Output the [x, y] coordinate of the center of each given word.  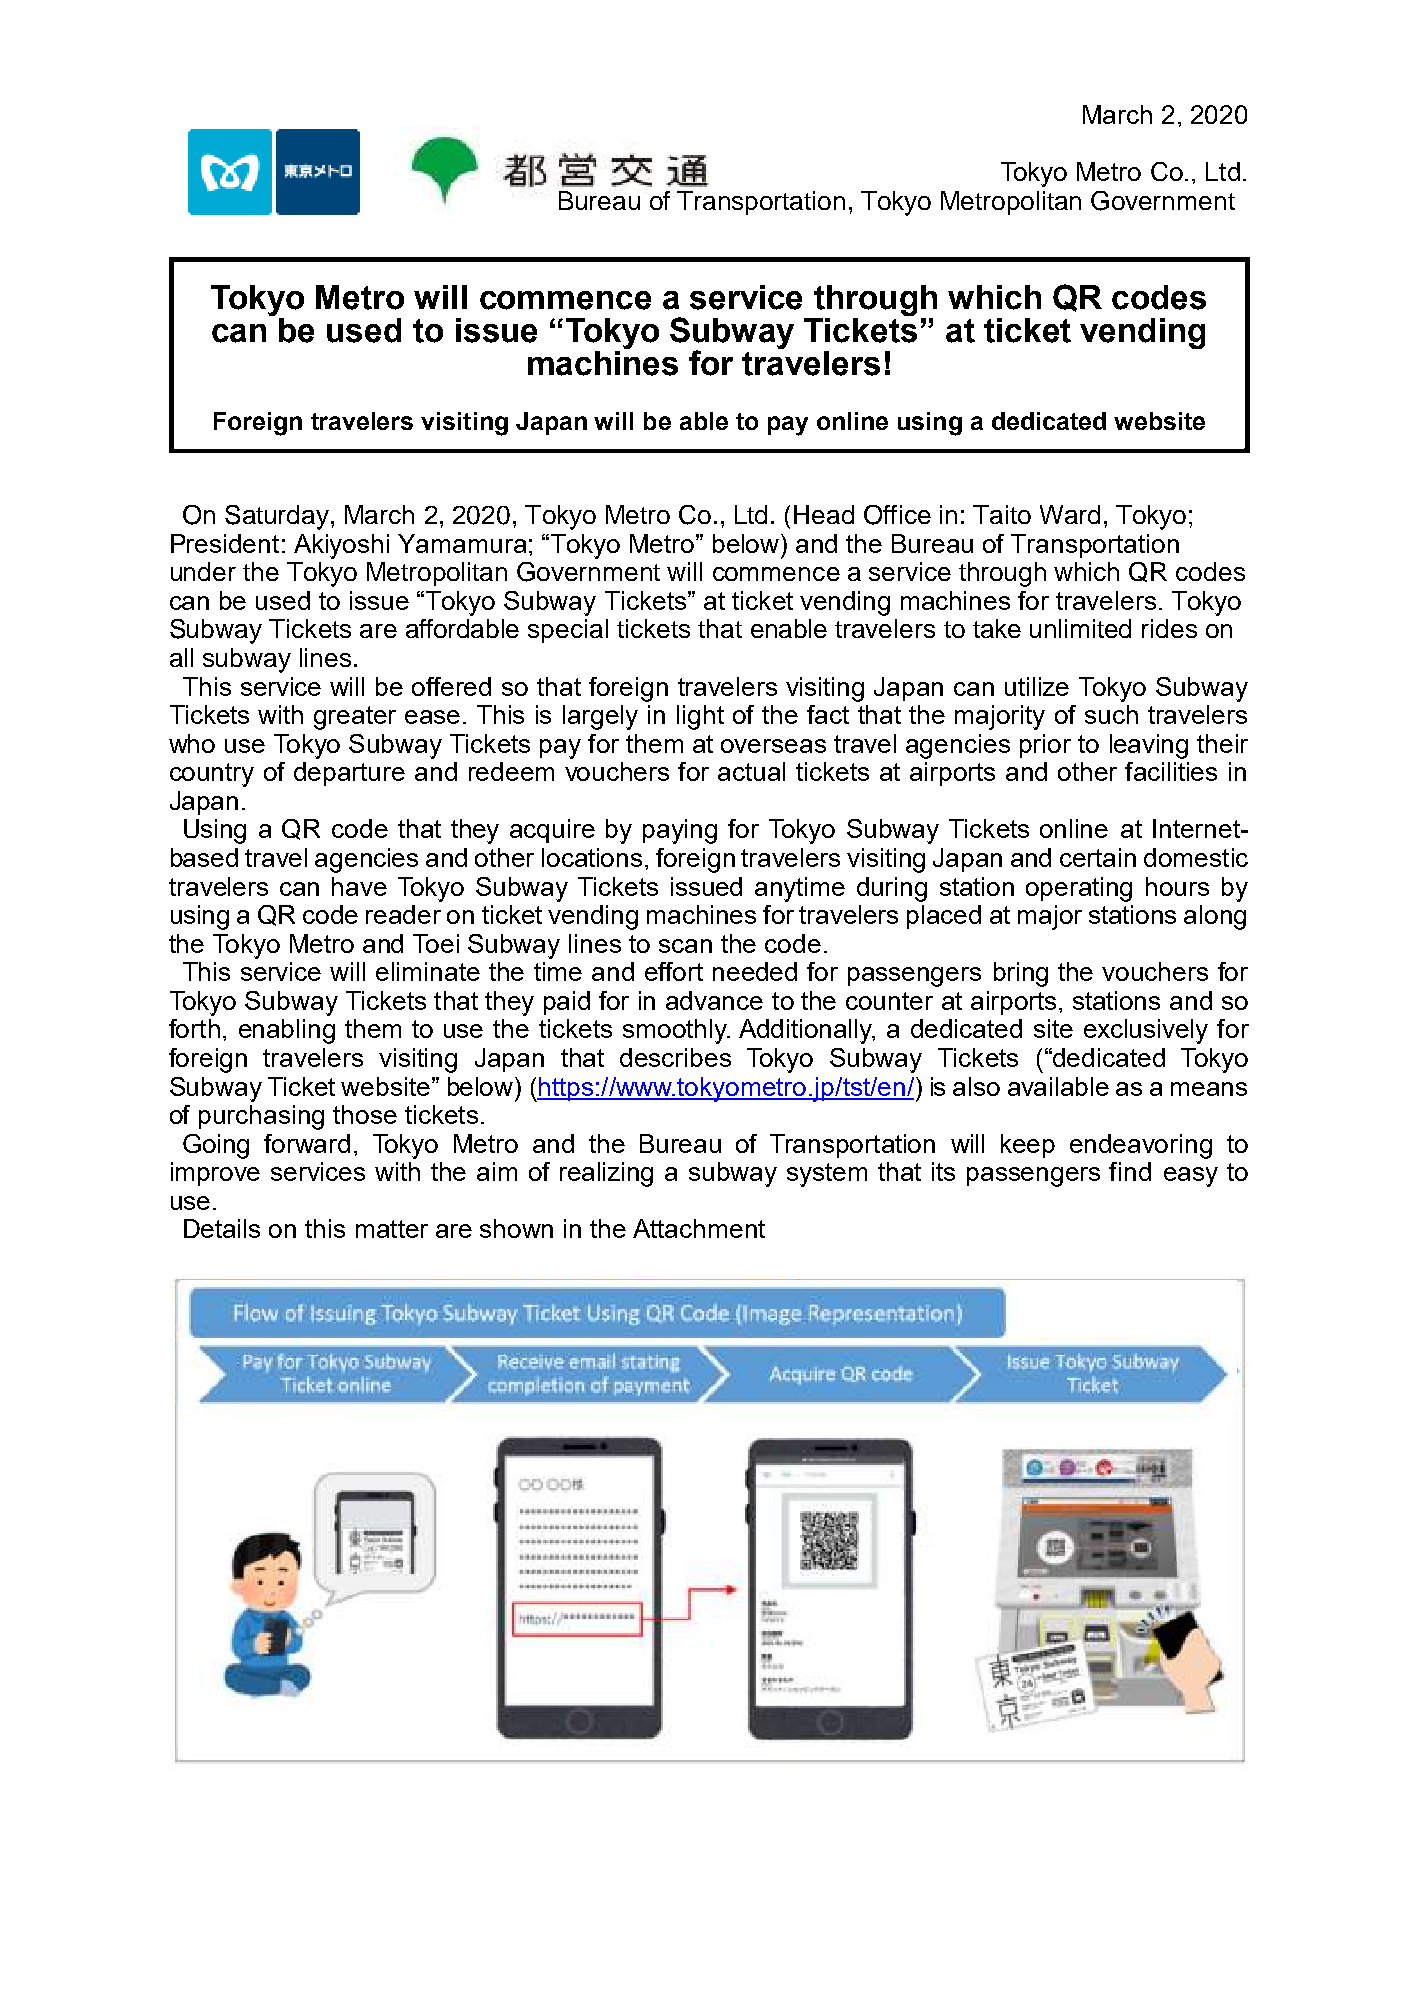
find [1130, 1171]
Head [824, 514]
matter [392, 1229]
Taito [1002, 514]
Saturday [278, 517]
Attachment [699, 1228]
